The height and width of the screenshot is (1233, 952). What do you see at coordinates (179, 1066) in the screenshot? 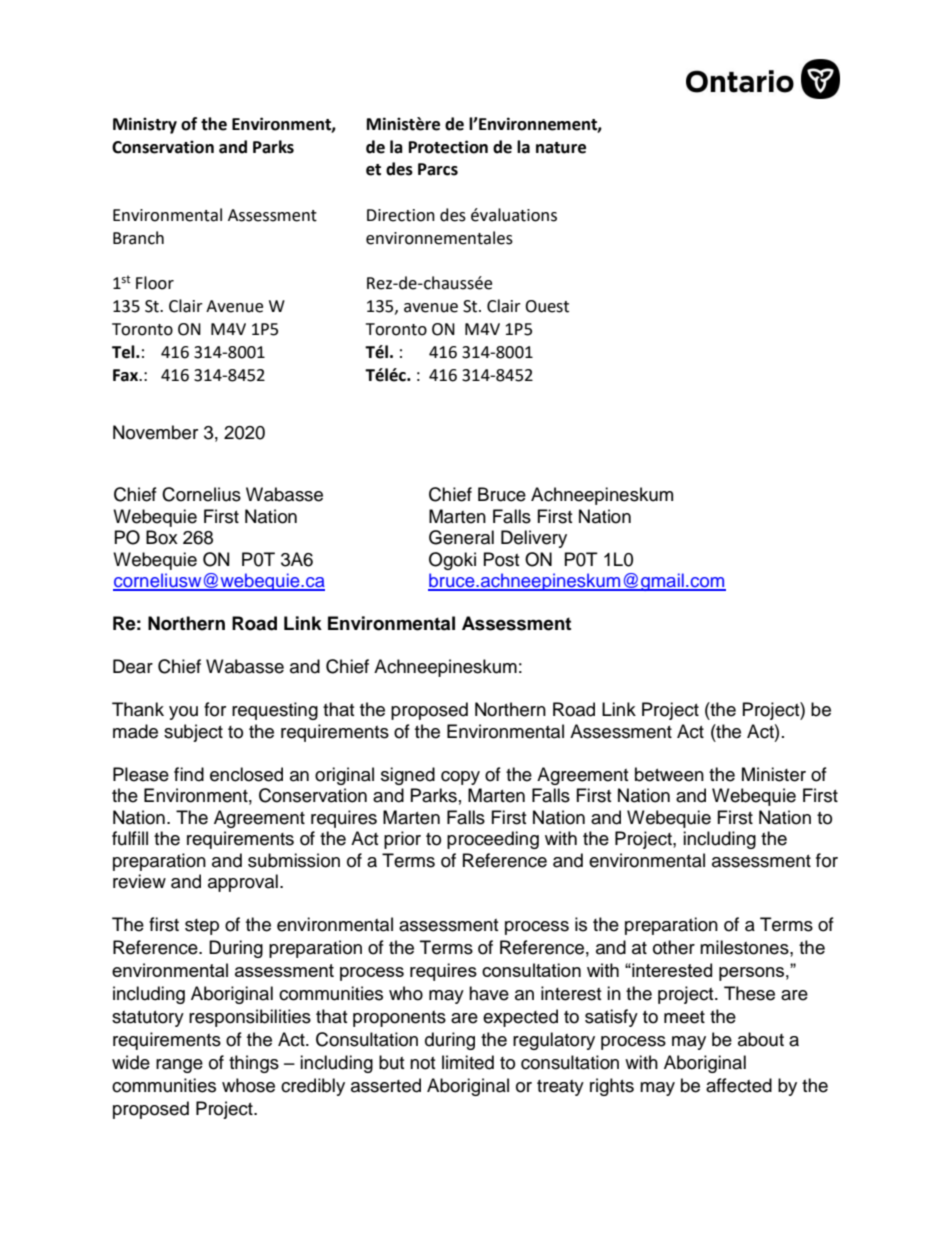
I see `range` at bounding box center [179, 1066].
